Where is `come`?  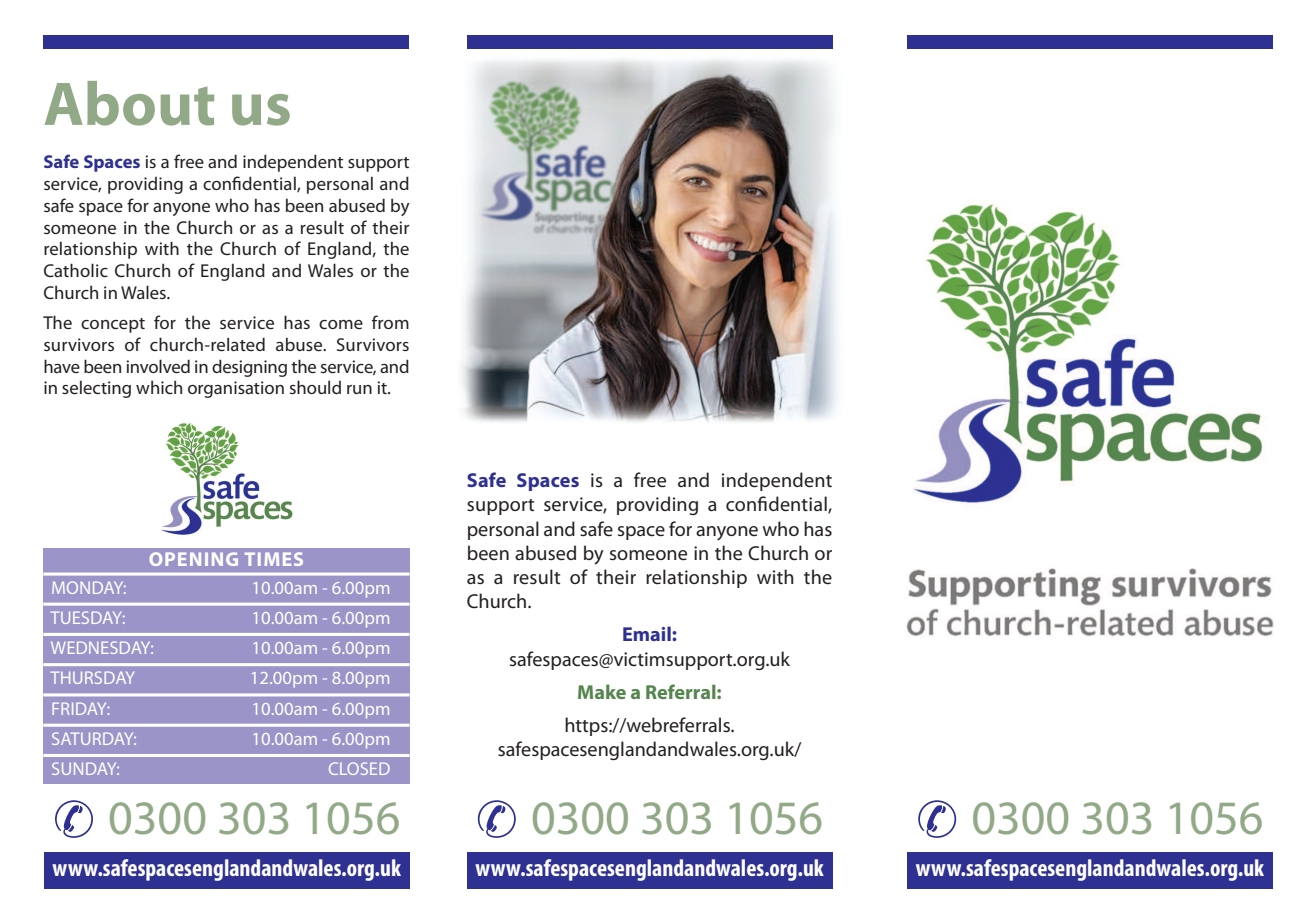 come is located at coordinates (341, 324).
